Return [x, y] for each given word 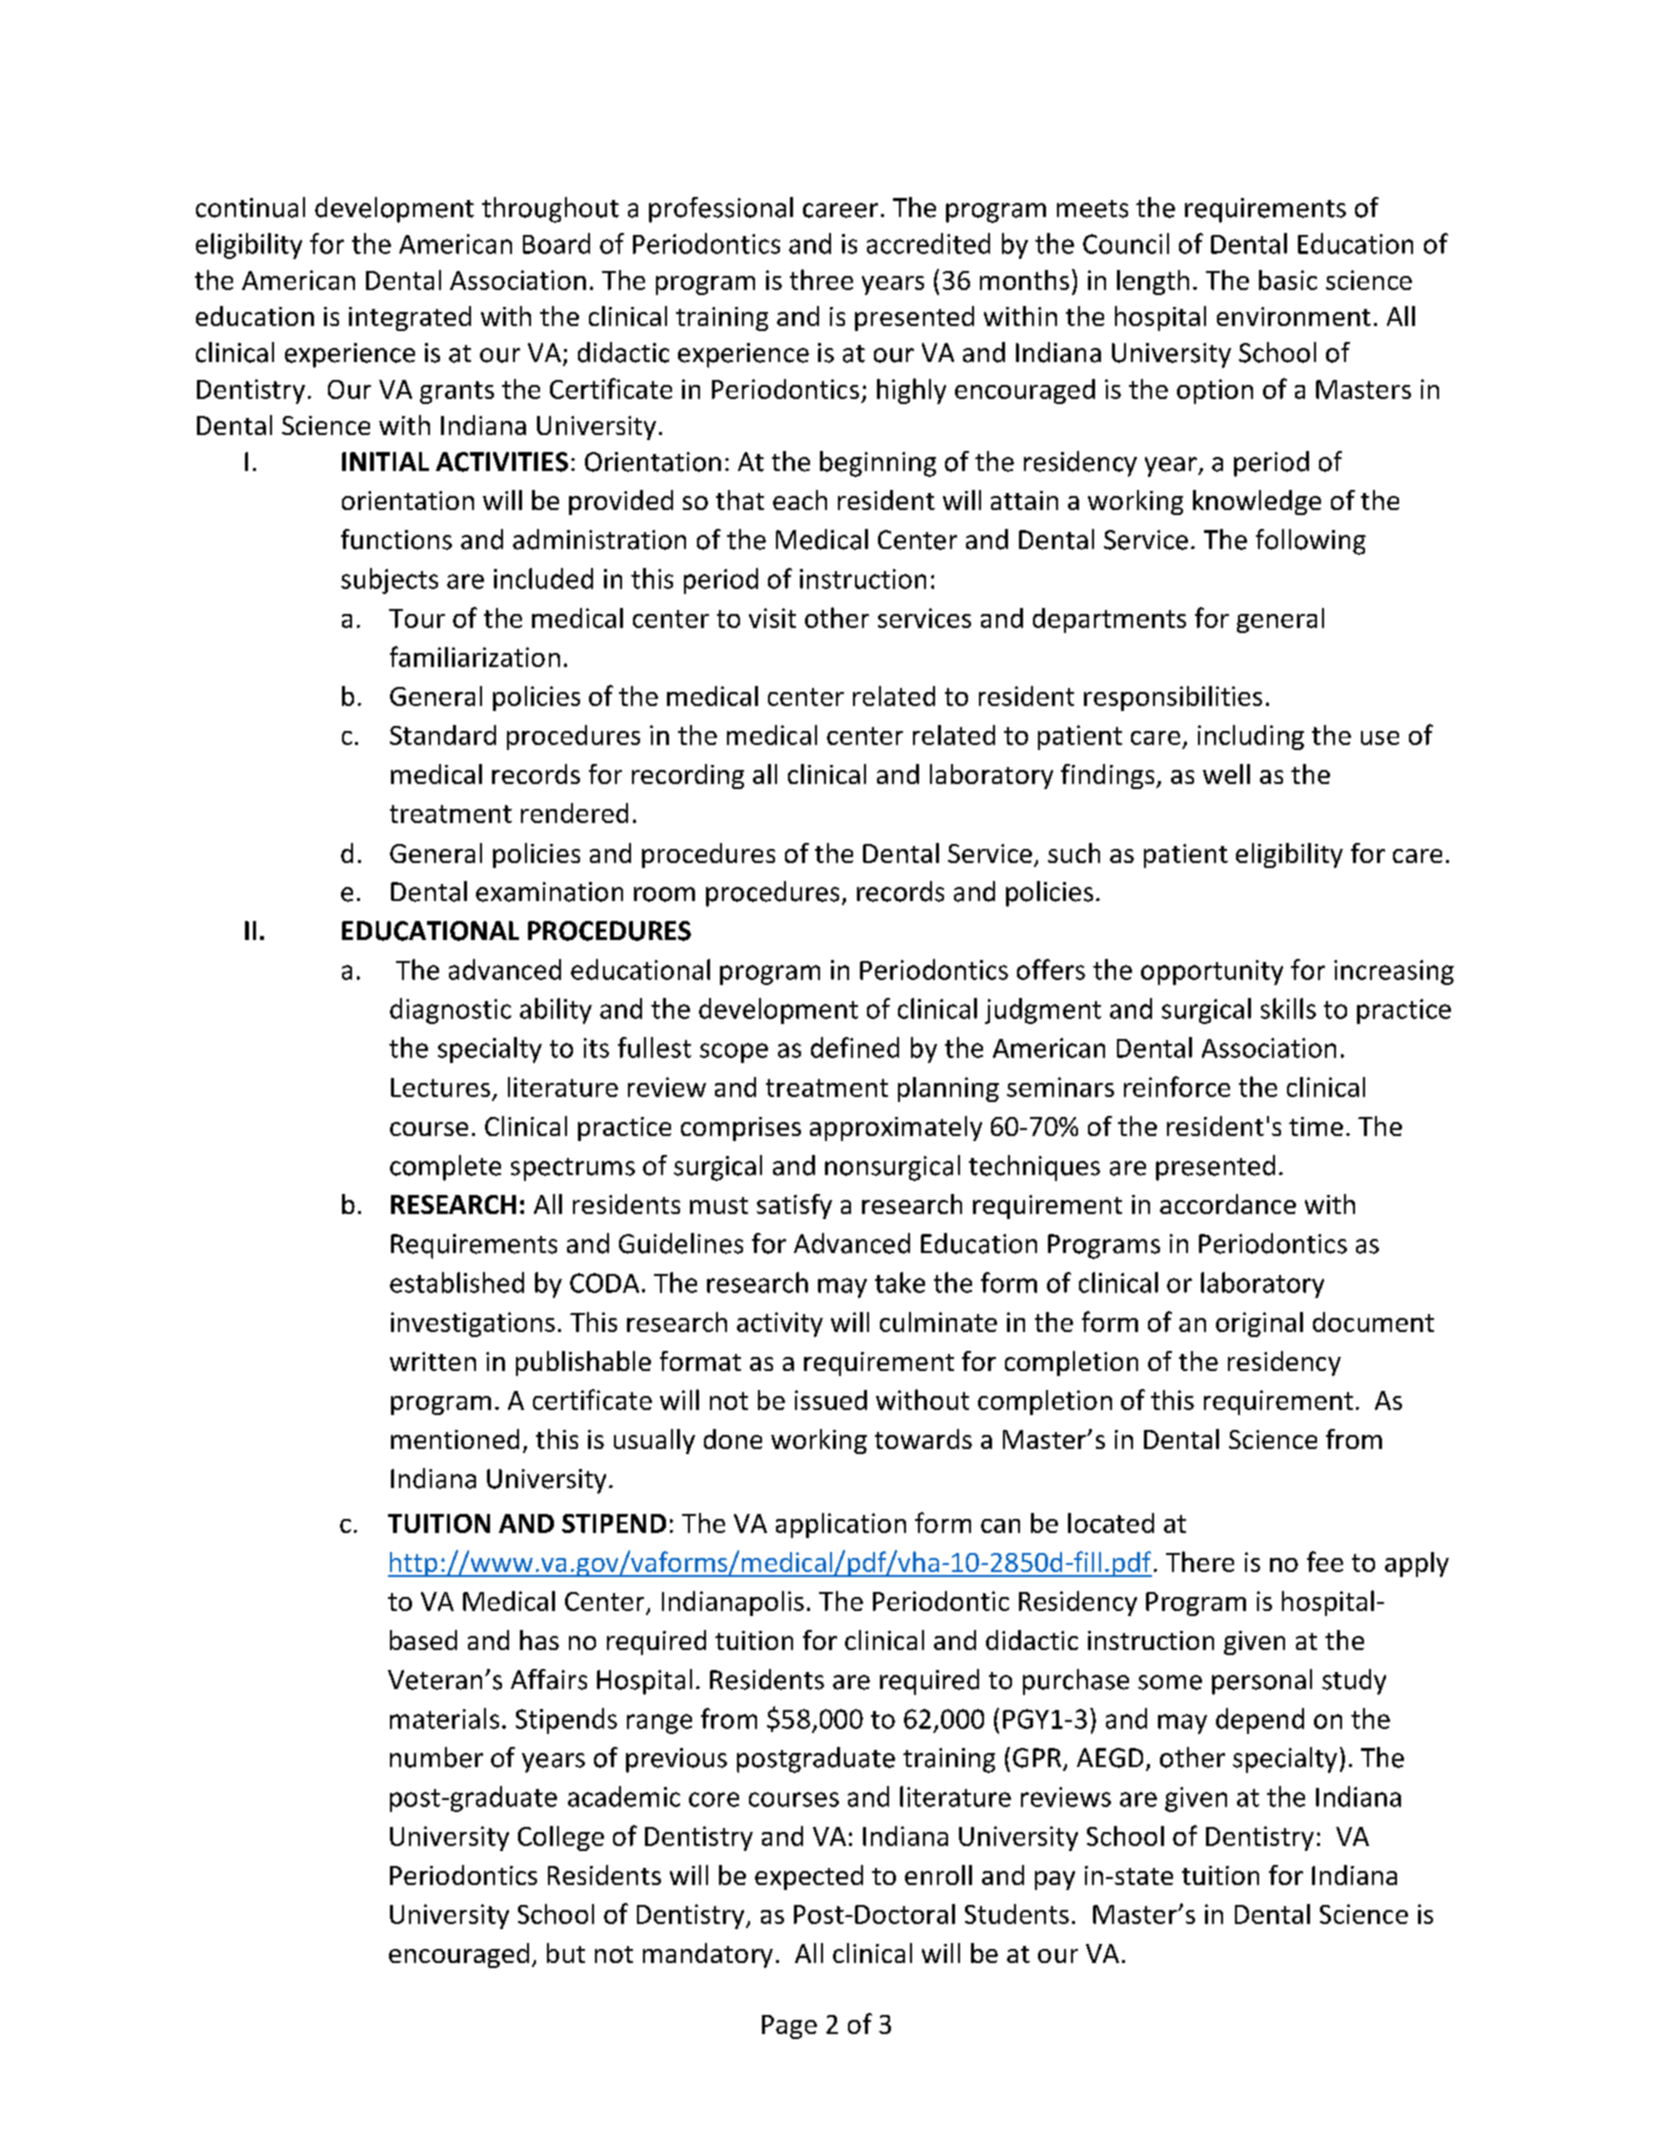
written [433, 1361]
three [821, 279]
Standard [443, 735]
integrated [410, 318]
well [1226, 774]
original [1259, 1324]
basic [1288, 280]
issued [831, 1400]
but [566, 1953]
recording [688, 776]
